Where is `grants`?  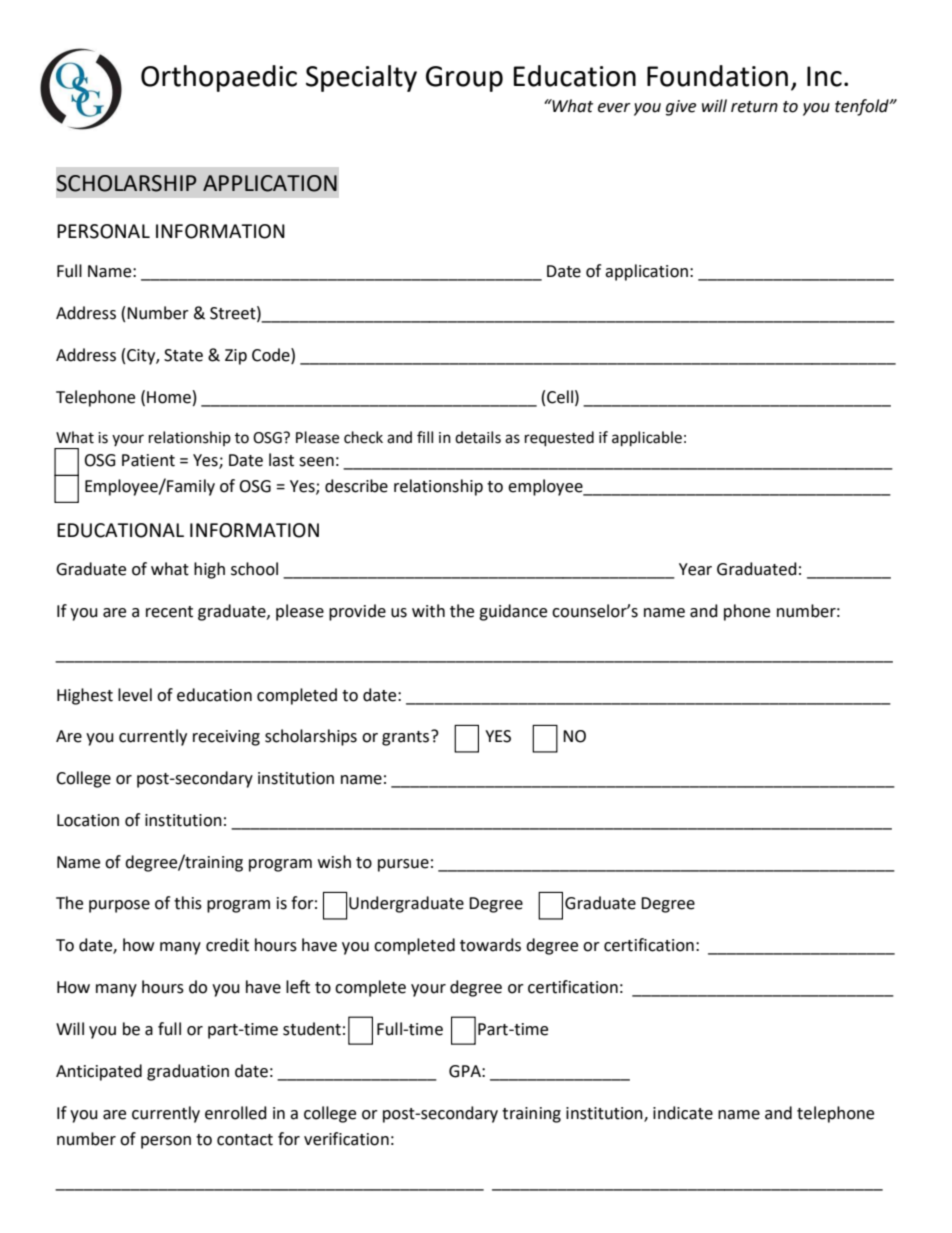 grants is located at coordinates (407, 738).
